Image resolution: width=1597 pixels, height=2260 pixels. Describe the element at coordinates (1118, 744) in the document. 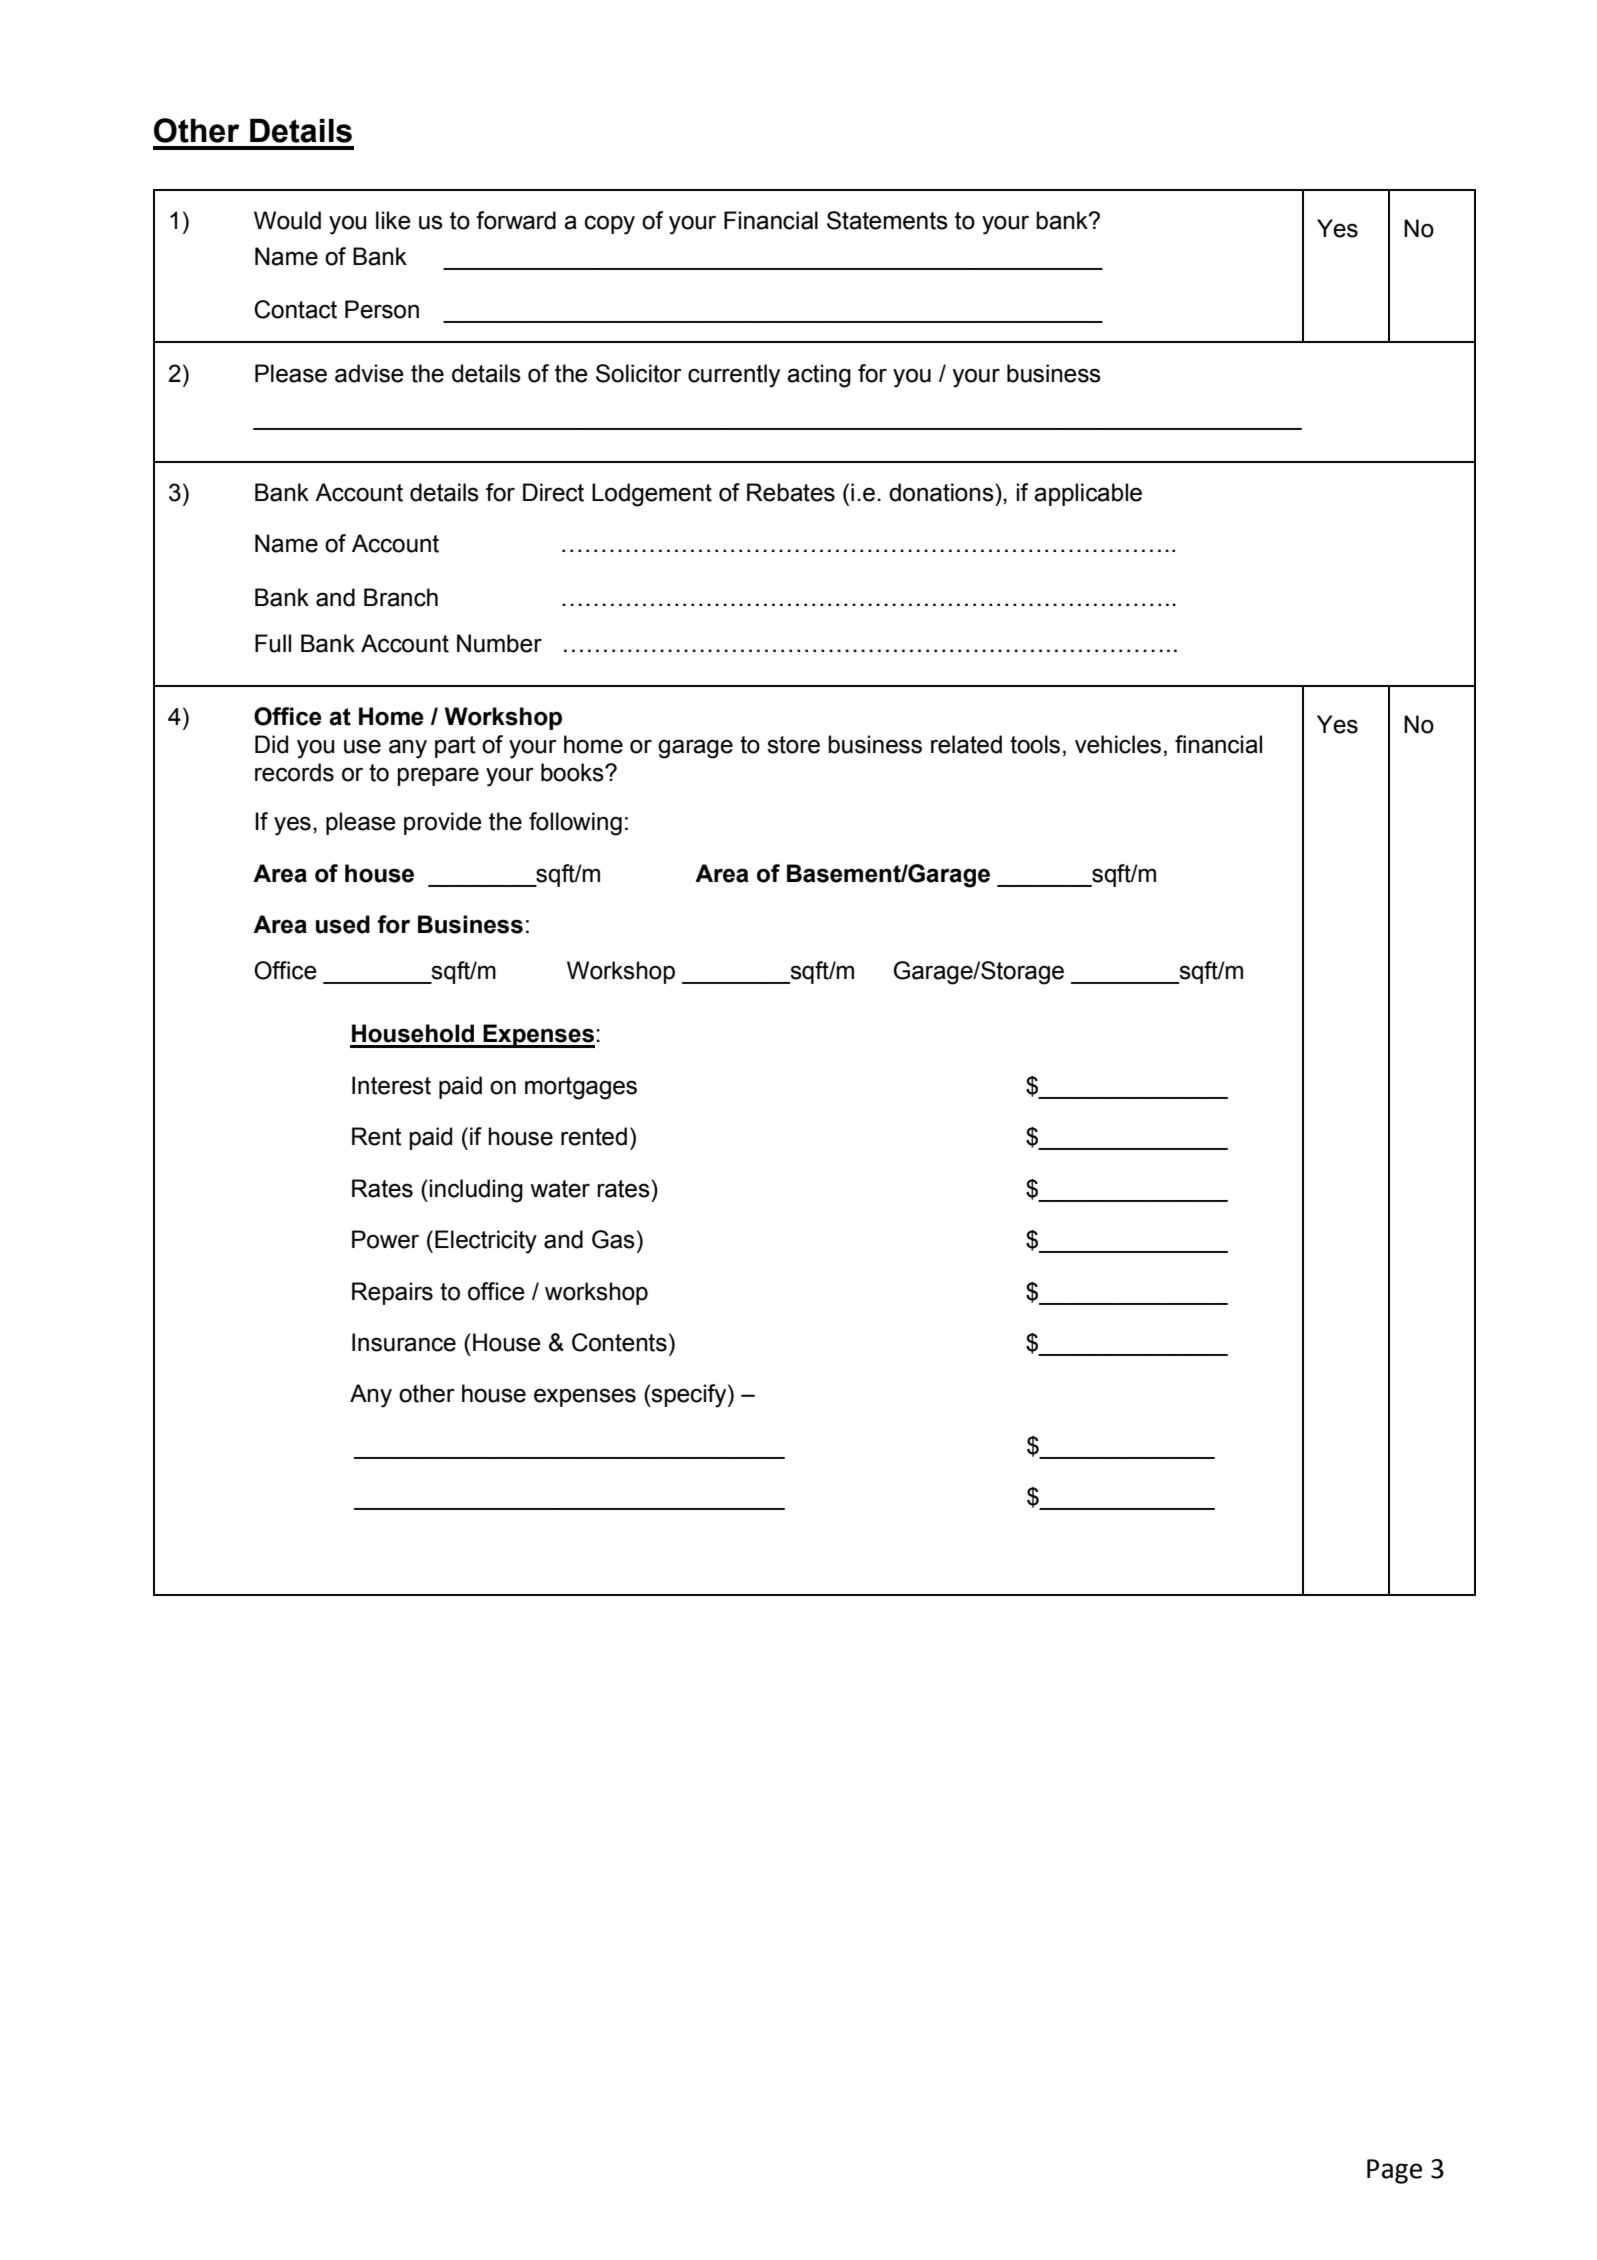

I see `vehicles` at that location.
